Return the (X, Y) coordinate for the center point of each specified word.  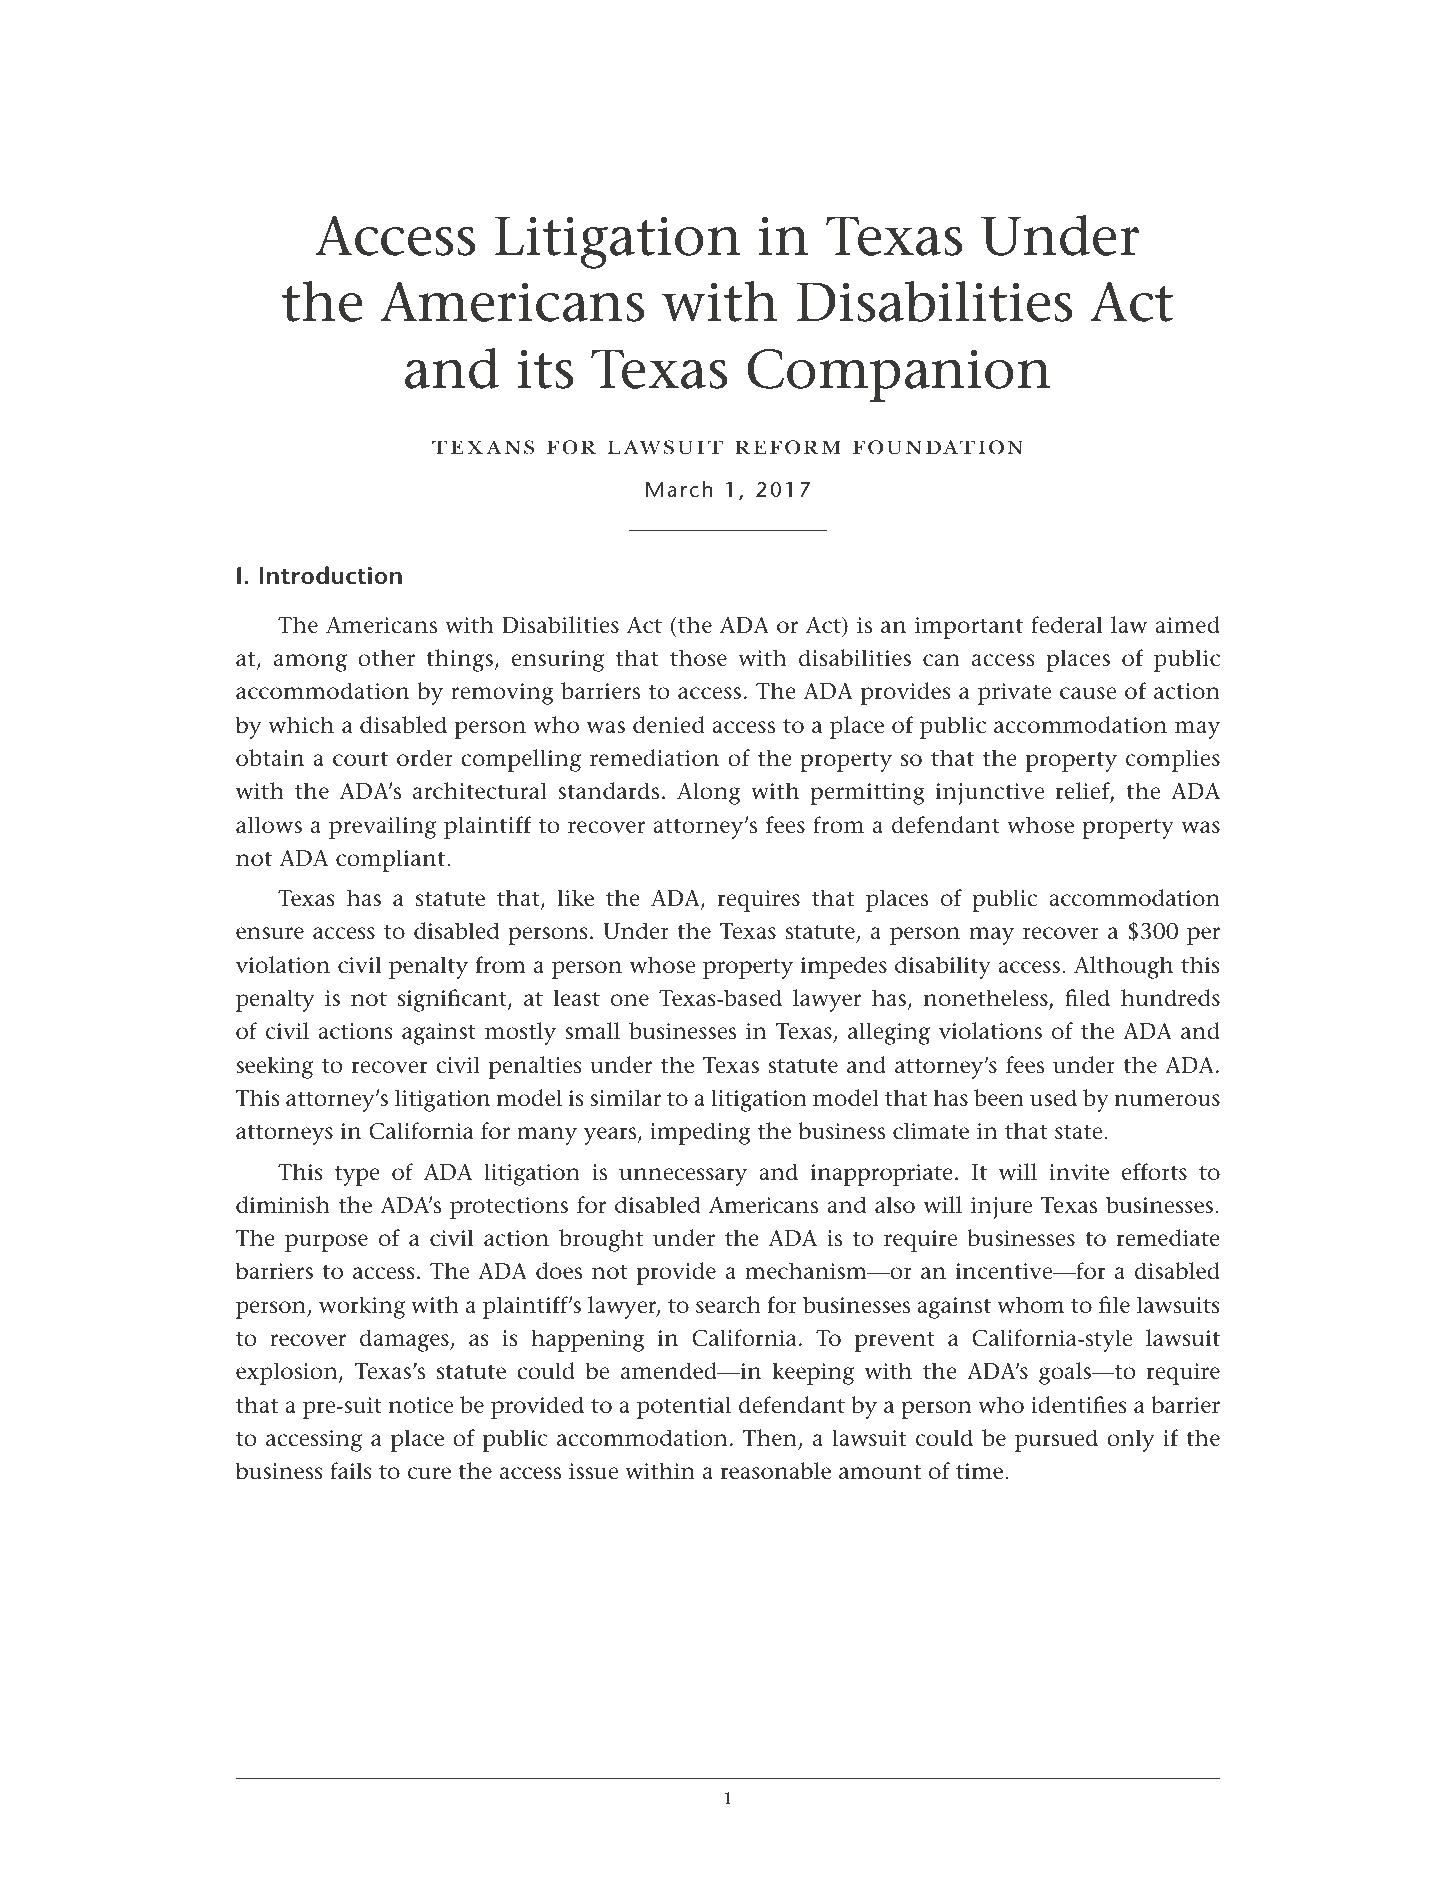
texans (483, 447)
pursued (1056, 1440)
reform (788, 447)
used (1053, 1098)
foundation (938, 447)
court (360, 759)
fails (351, 1471)
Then (771, 1439)
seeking (274, 1067)
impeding (700, 1133)
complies (1173, 760)
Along (709, 793)
